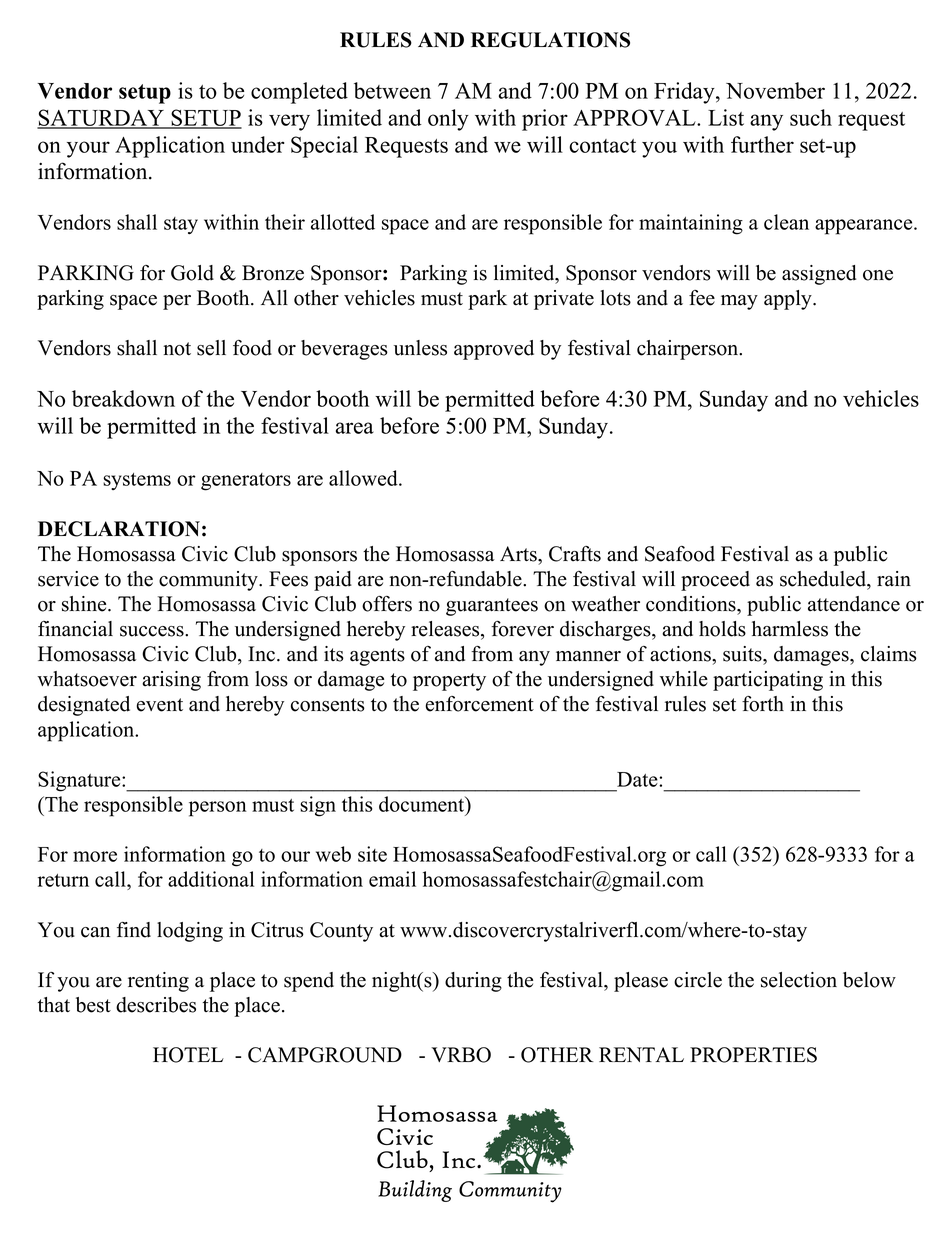 The height and width of the screenshot is (1233, 952). Describe the element at coordinates (715, 581) in the screenshot. I see `proceed` at that location.
